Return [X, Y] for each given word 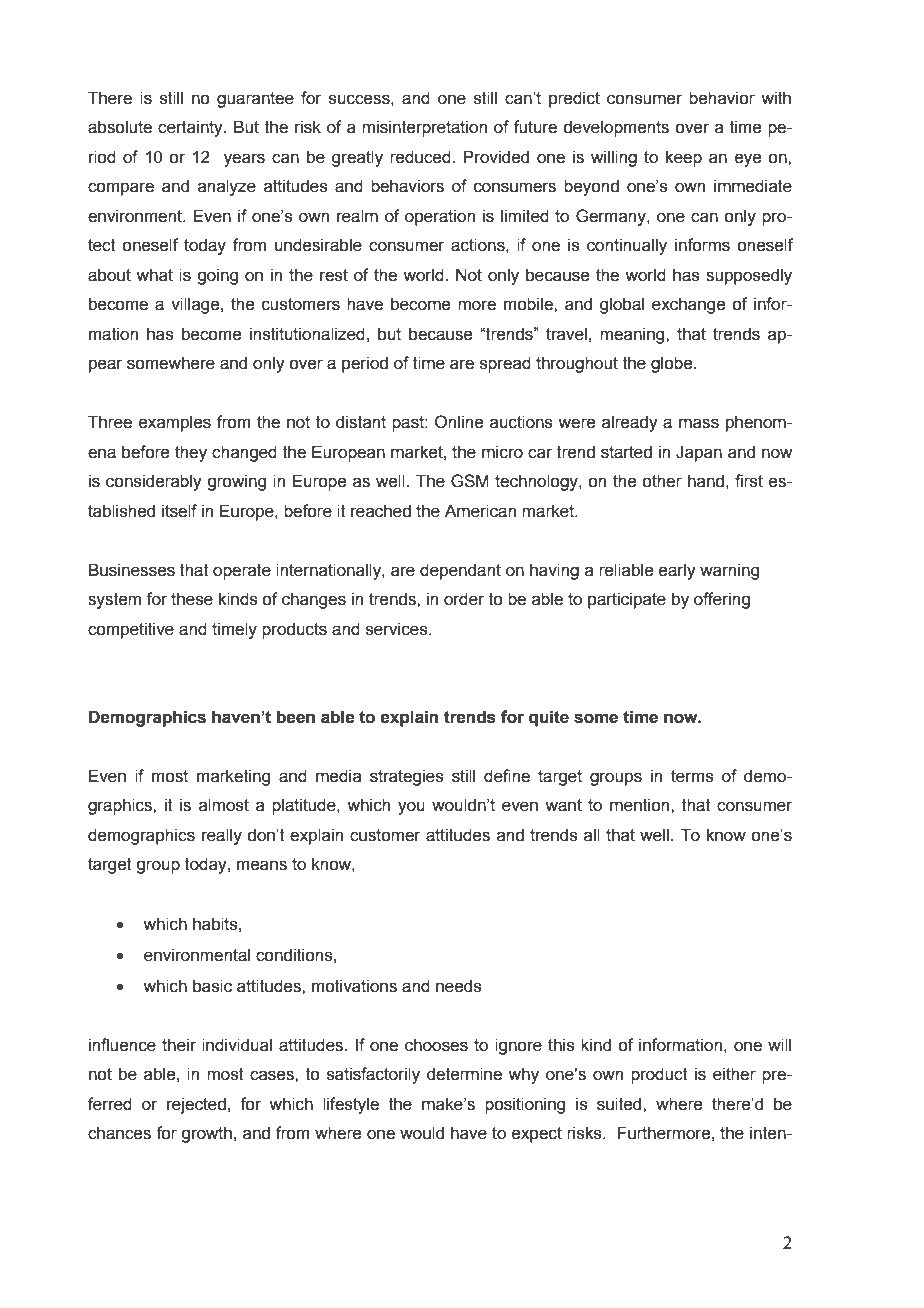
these [192, 599]
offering [722, 600]
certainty [191, 128]
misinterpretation [424, 128]
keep [684, 158]
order [464, 599]
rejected [196, 1105]
